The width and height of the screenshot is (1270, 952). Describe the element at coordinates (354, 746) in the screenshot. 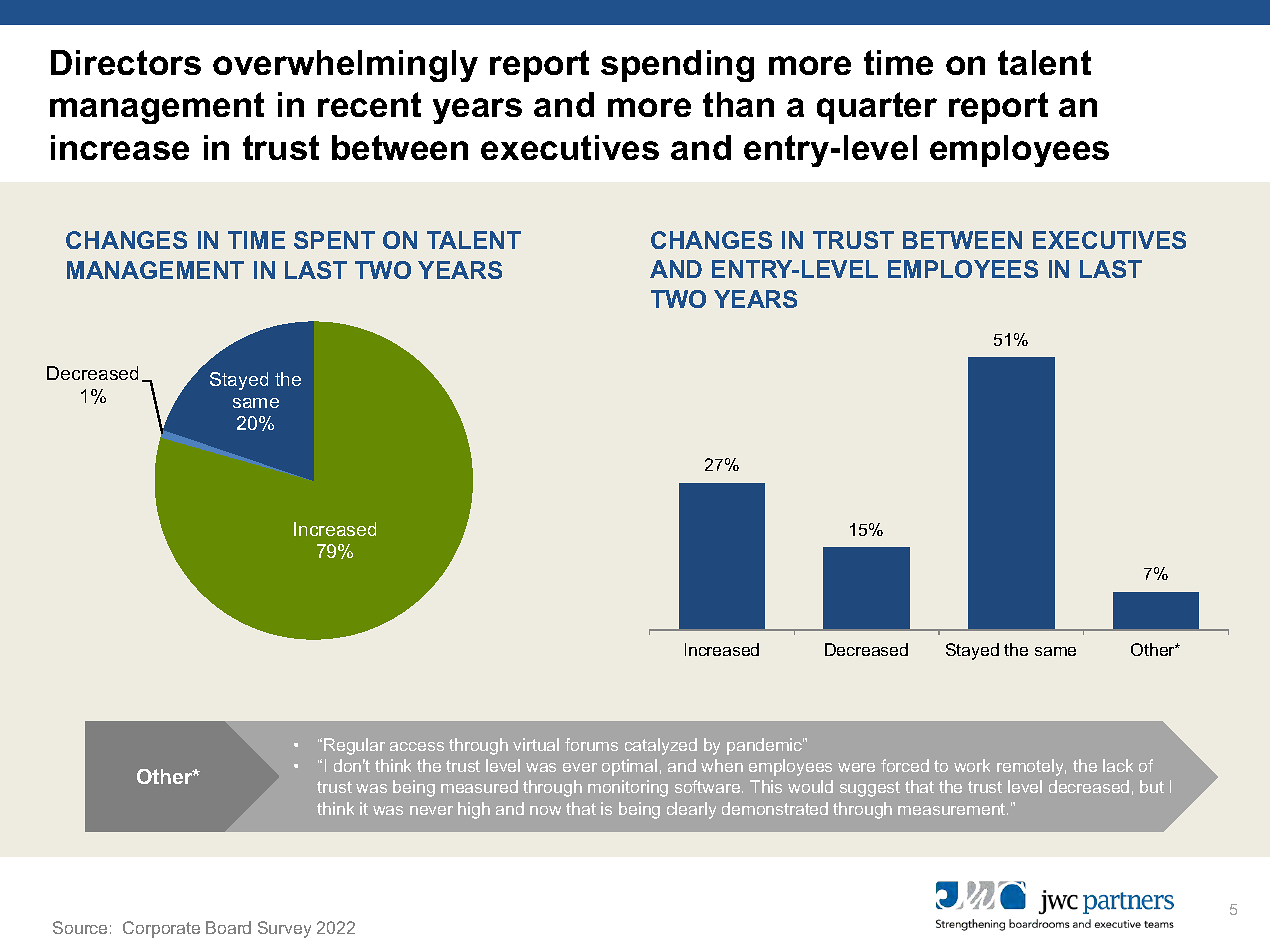

I see `Regular` at that location.
